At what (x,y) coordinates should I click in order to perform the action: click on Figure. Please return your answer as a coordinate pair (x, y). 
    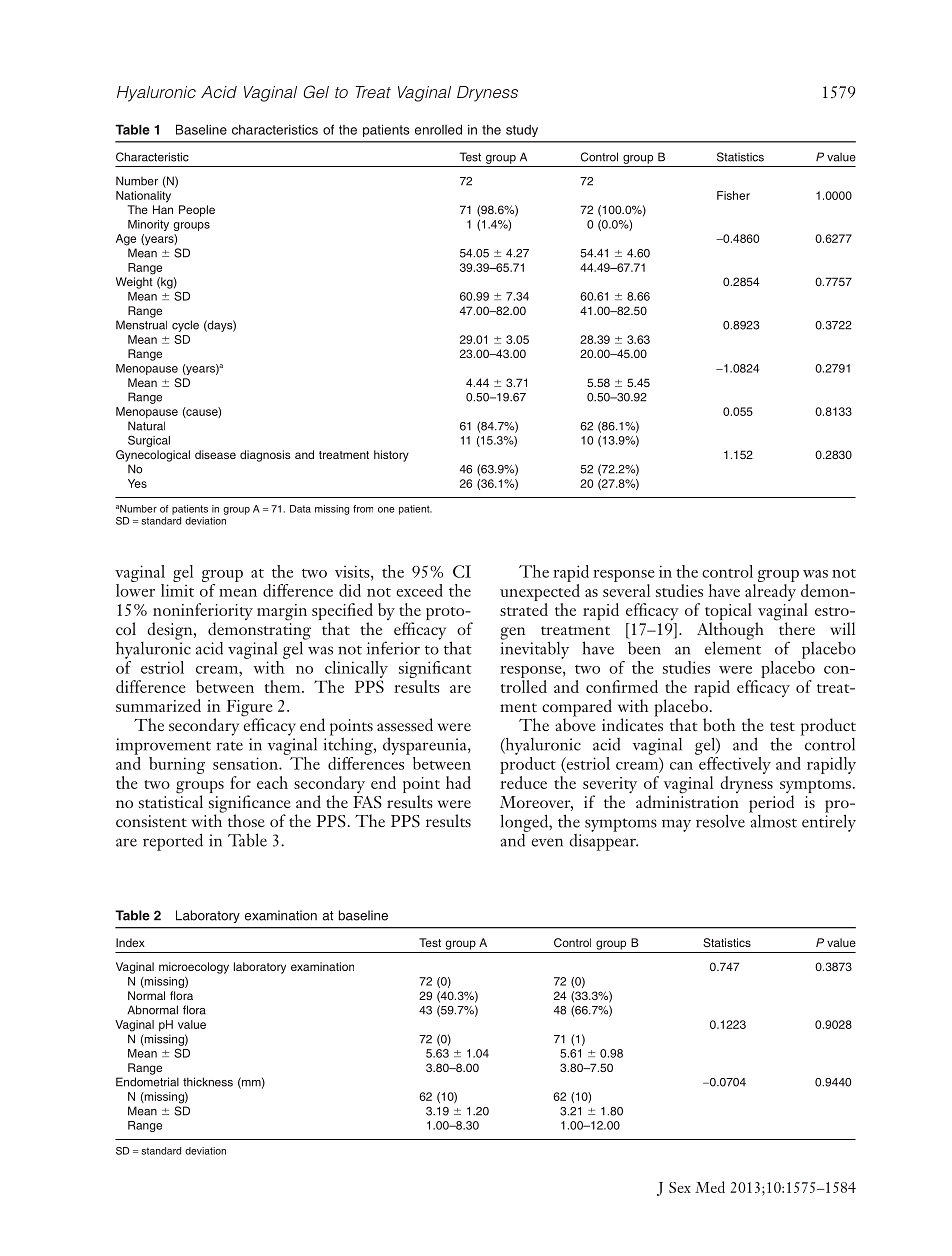
    Looking at the image, I should click on (249, 709).
